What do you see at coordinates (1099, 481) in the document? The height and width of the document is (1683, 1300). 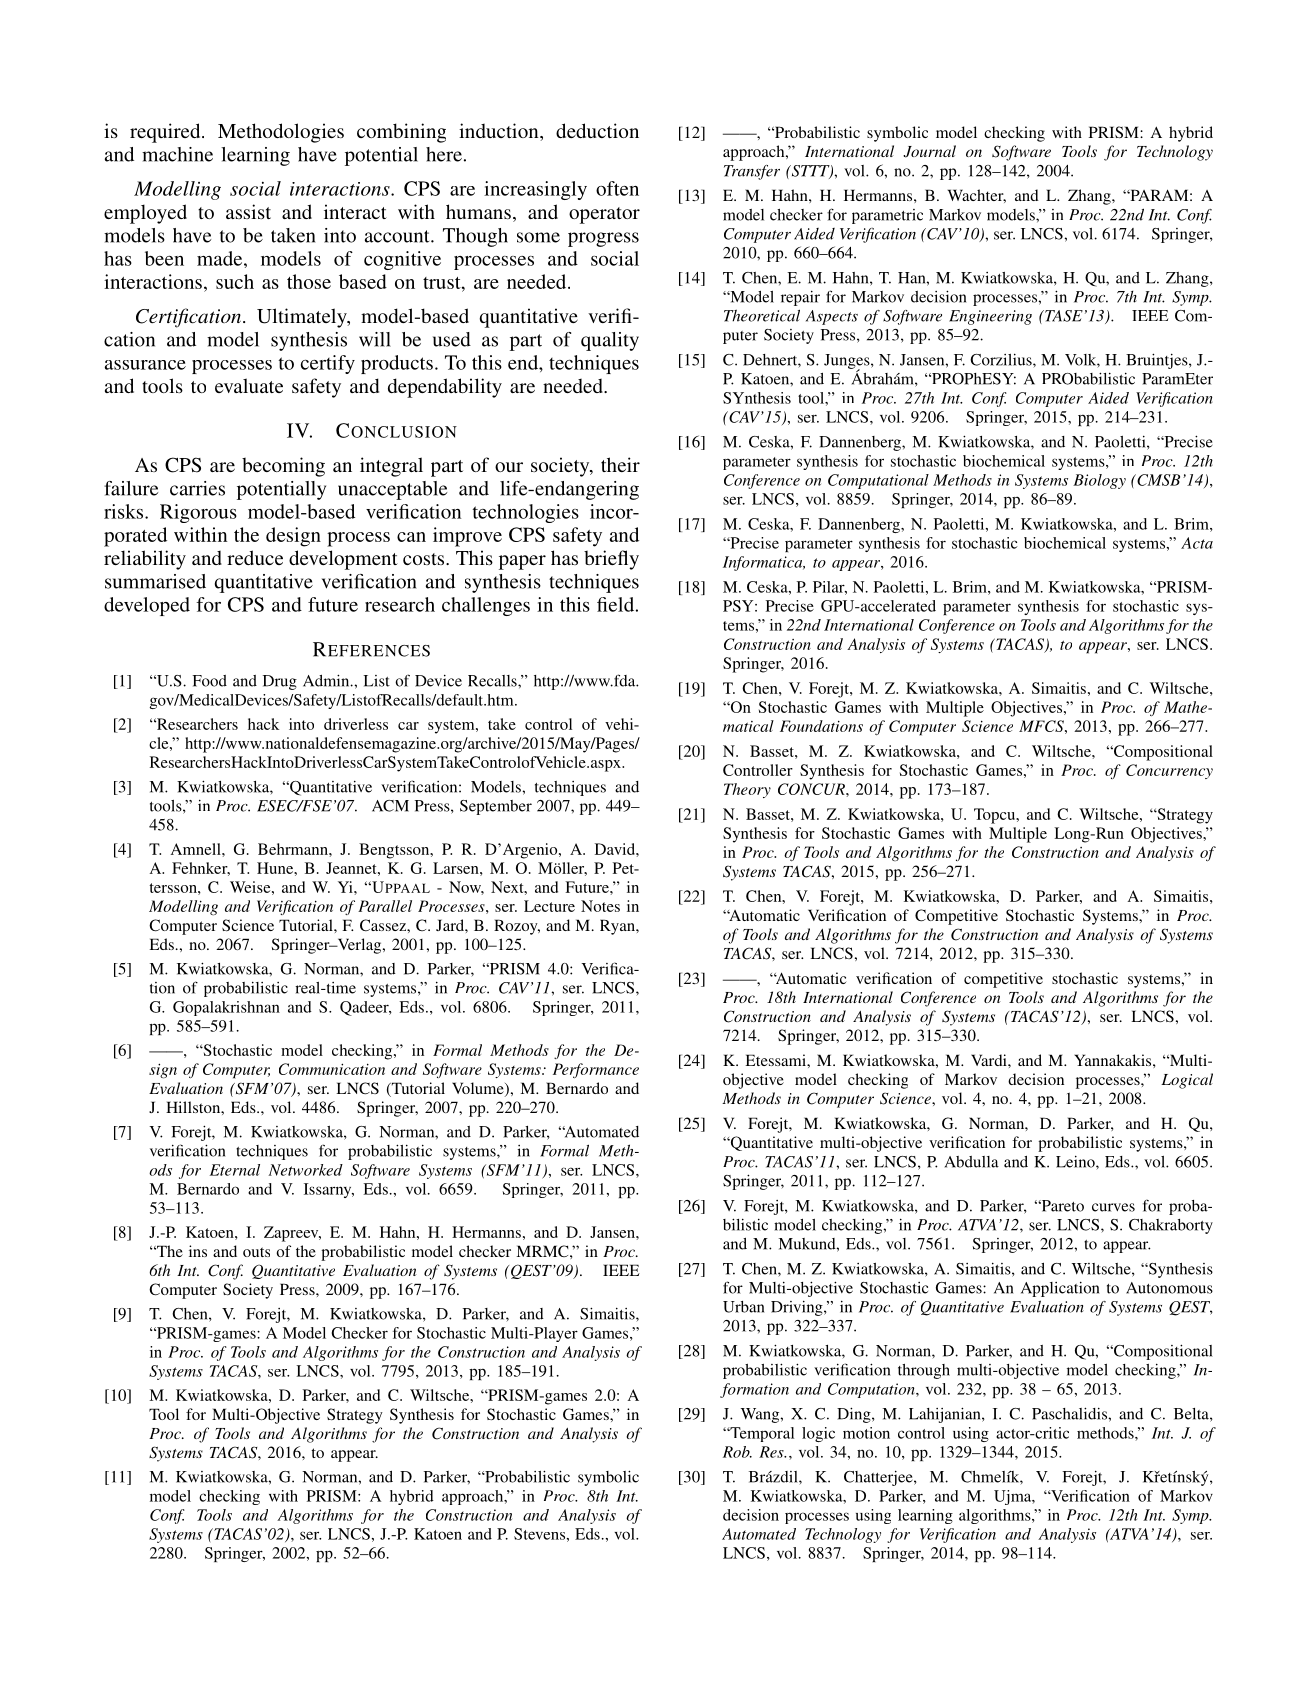 I see `Biology` at bounding box center [1099, 481].
